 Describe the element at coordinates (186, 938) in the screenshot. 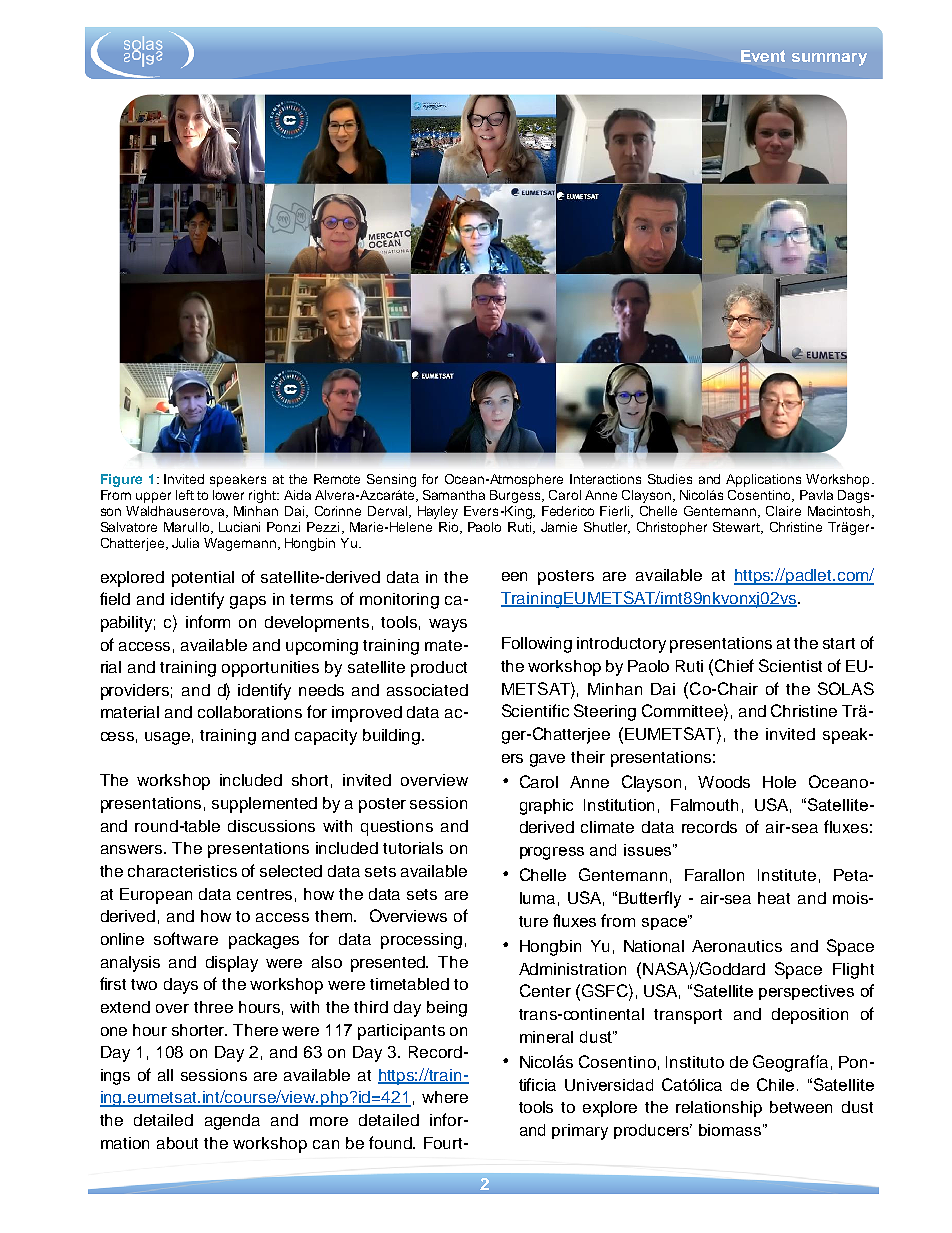

I see `software` at that location.
